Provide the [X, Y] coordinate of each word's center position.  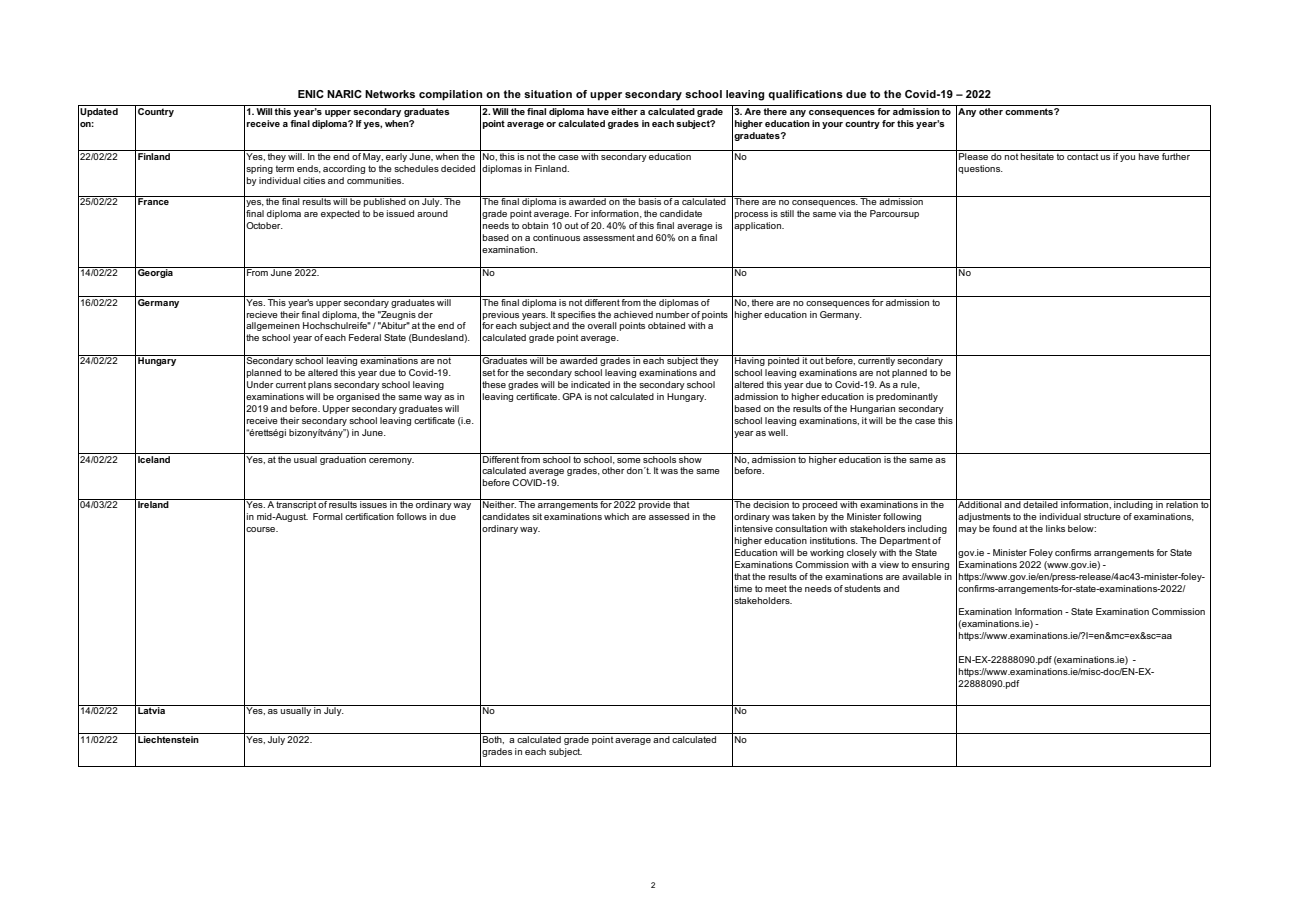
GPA [572, 396]
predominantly [907, 397]
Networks [390, 94]
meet [776, 588]
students [862, 588]
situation [548, 94]
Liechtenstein [168, 739]
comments [1030, 111]
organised [358, 397]
